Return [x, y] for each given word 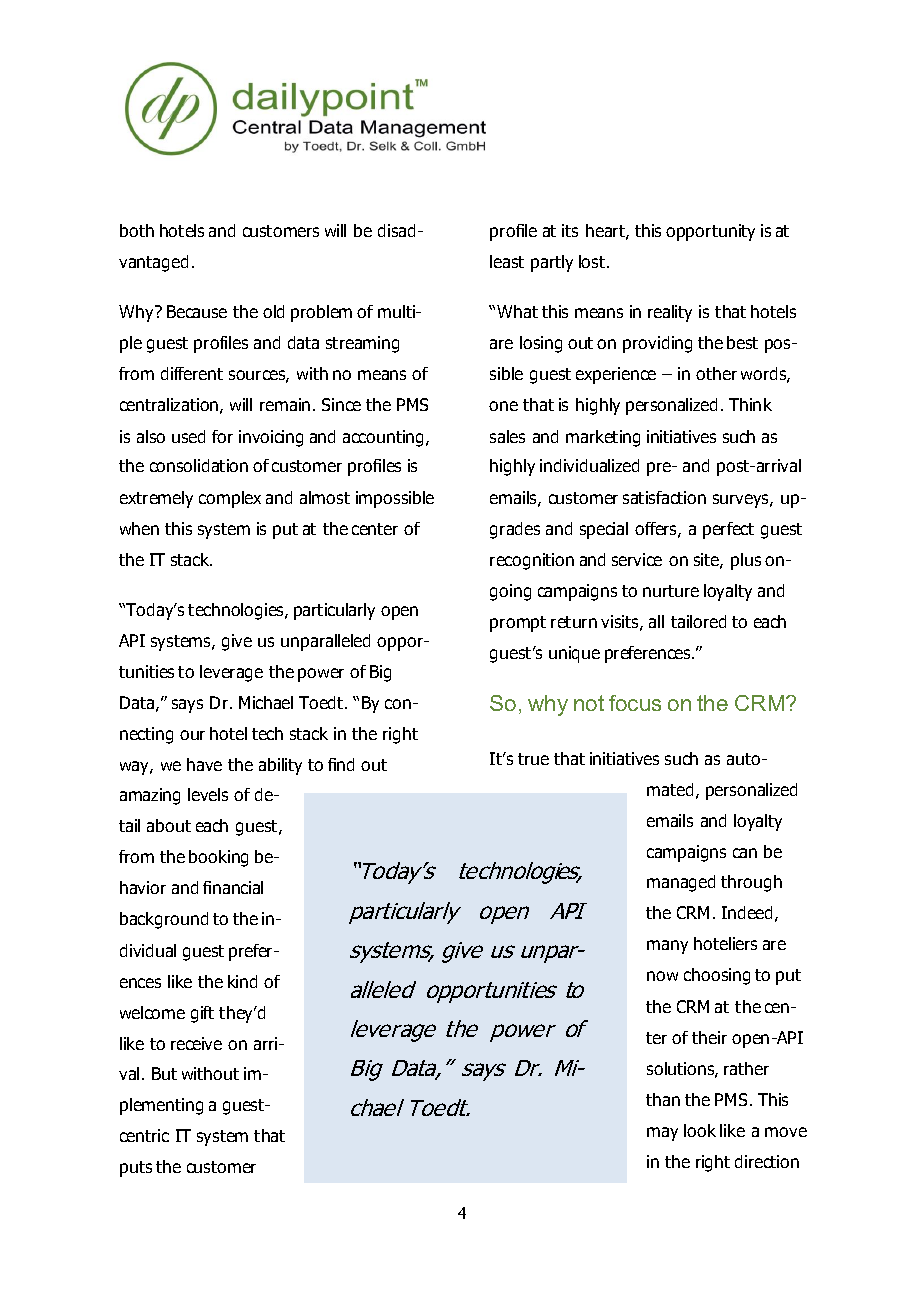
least [507, 261]
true [533, 759]
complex [230, 499]
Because [197, 311]
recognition [532, 561]
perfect [728, 530]
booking [218, 858]
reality [670, 313]
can [745, 853]
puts [136, 1169]
